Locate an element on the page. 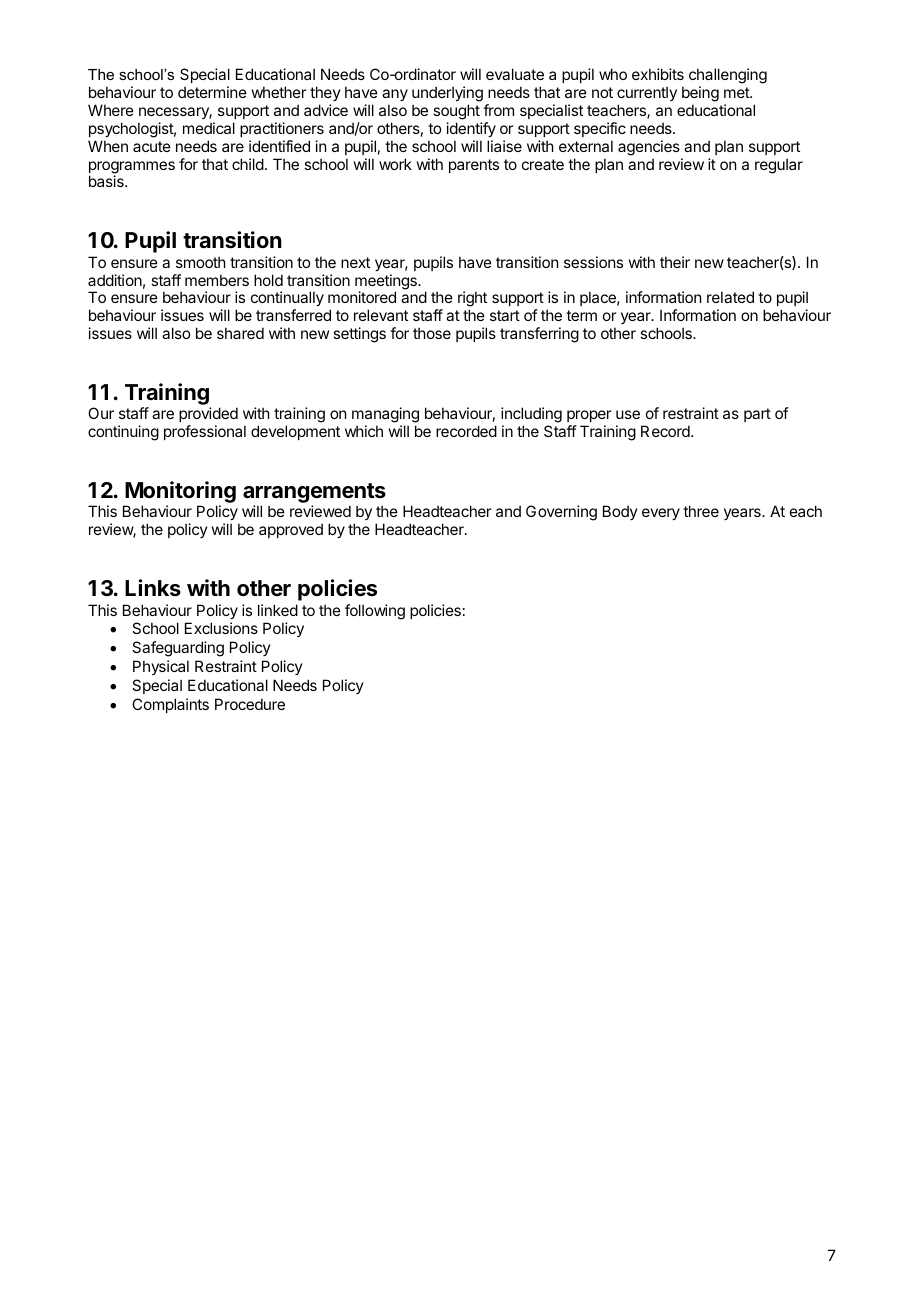 The width and height of the document is (924, 1309). provided is located at coordinates (208, 416).
